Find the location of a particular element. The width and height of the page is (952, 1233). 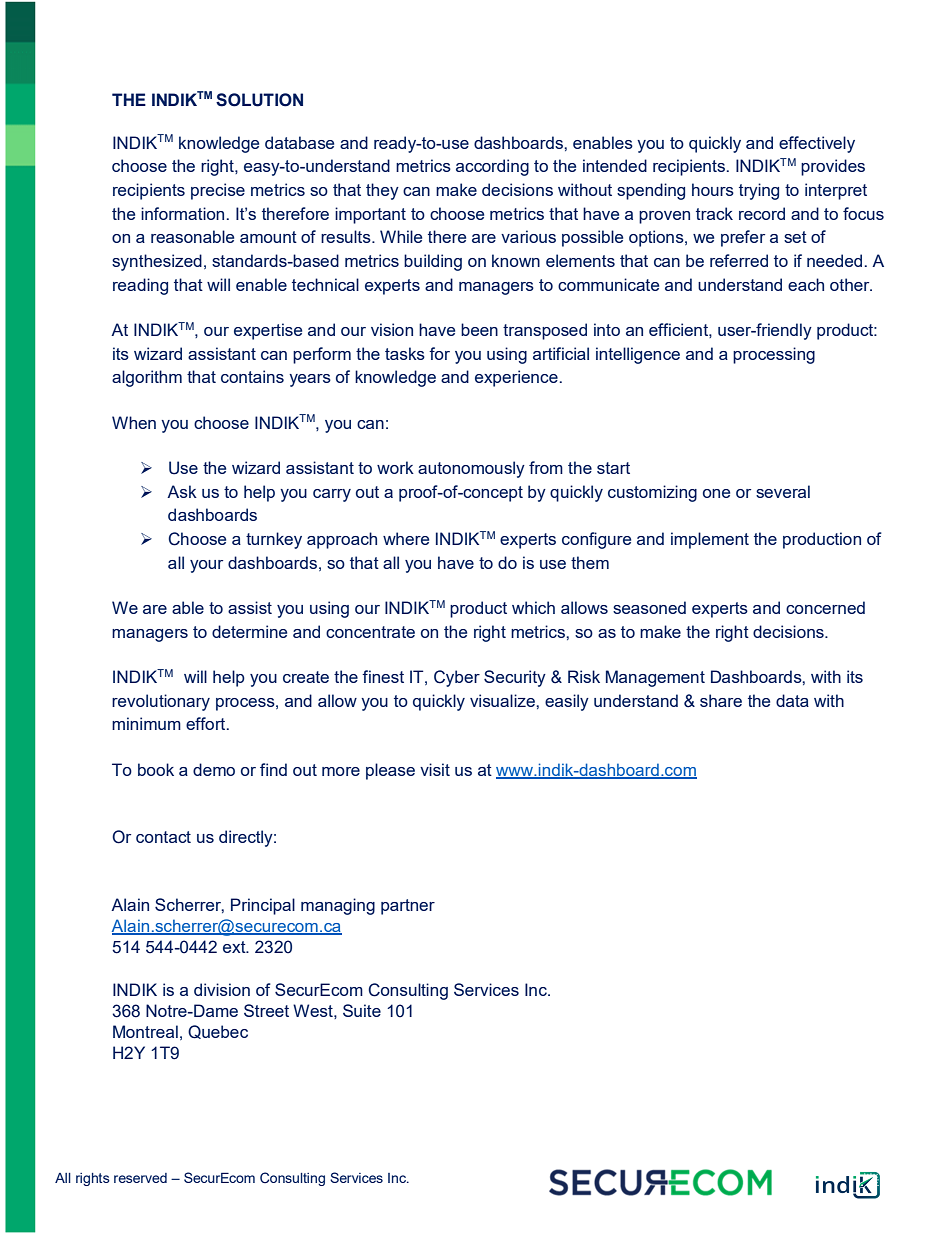

partner is located at coordinates (408, 907).
